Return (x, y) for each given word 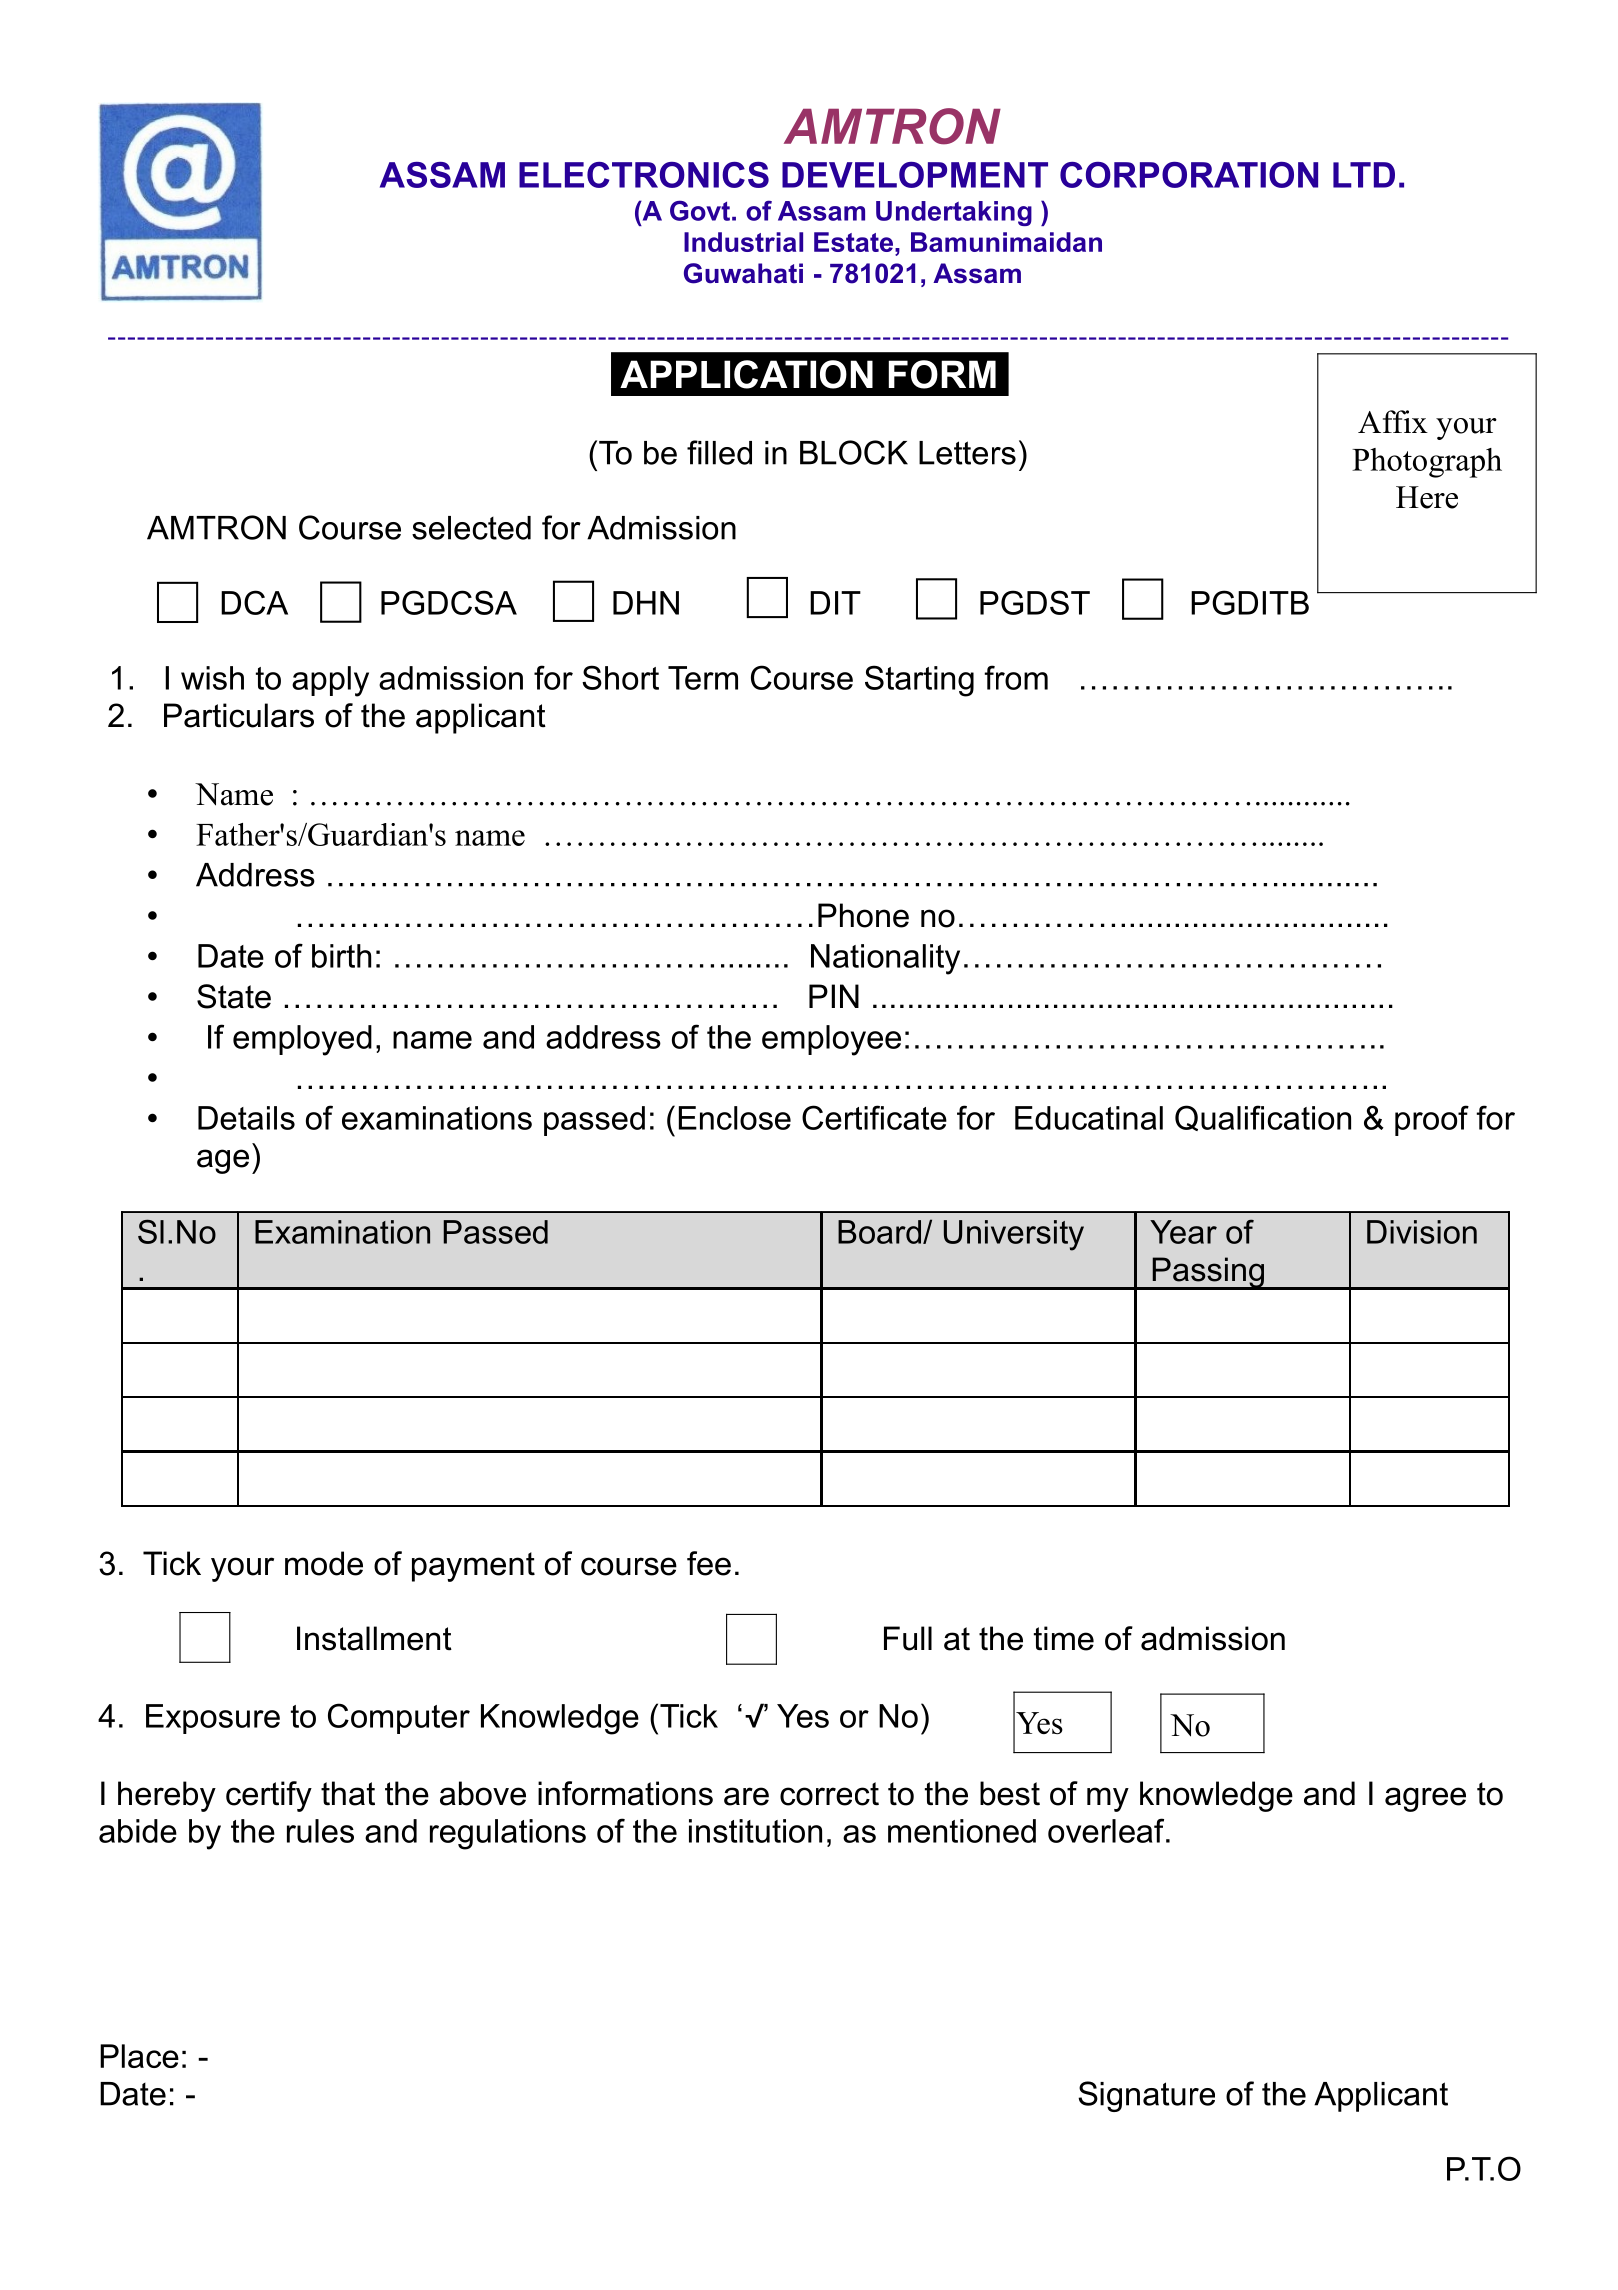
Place (139, 2056)
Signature (1146, 2096)
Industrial (743, 242)
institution (755, 1831)
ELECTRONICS (644, 175)
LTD (1364, 175)
